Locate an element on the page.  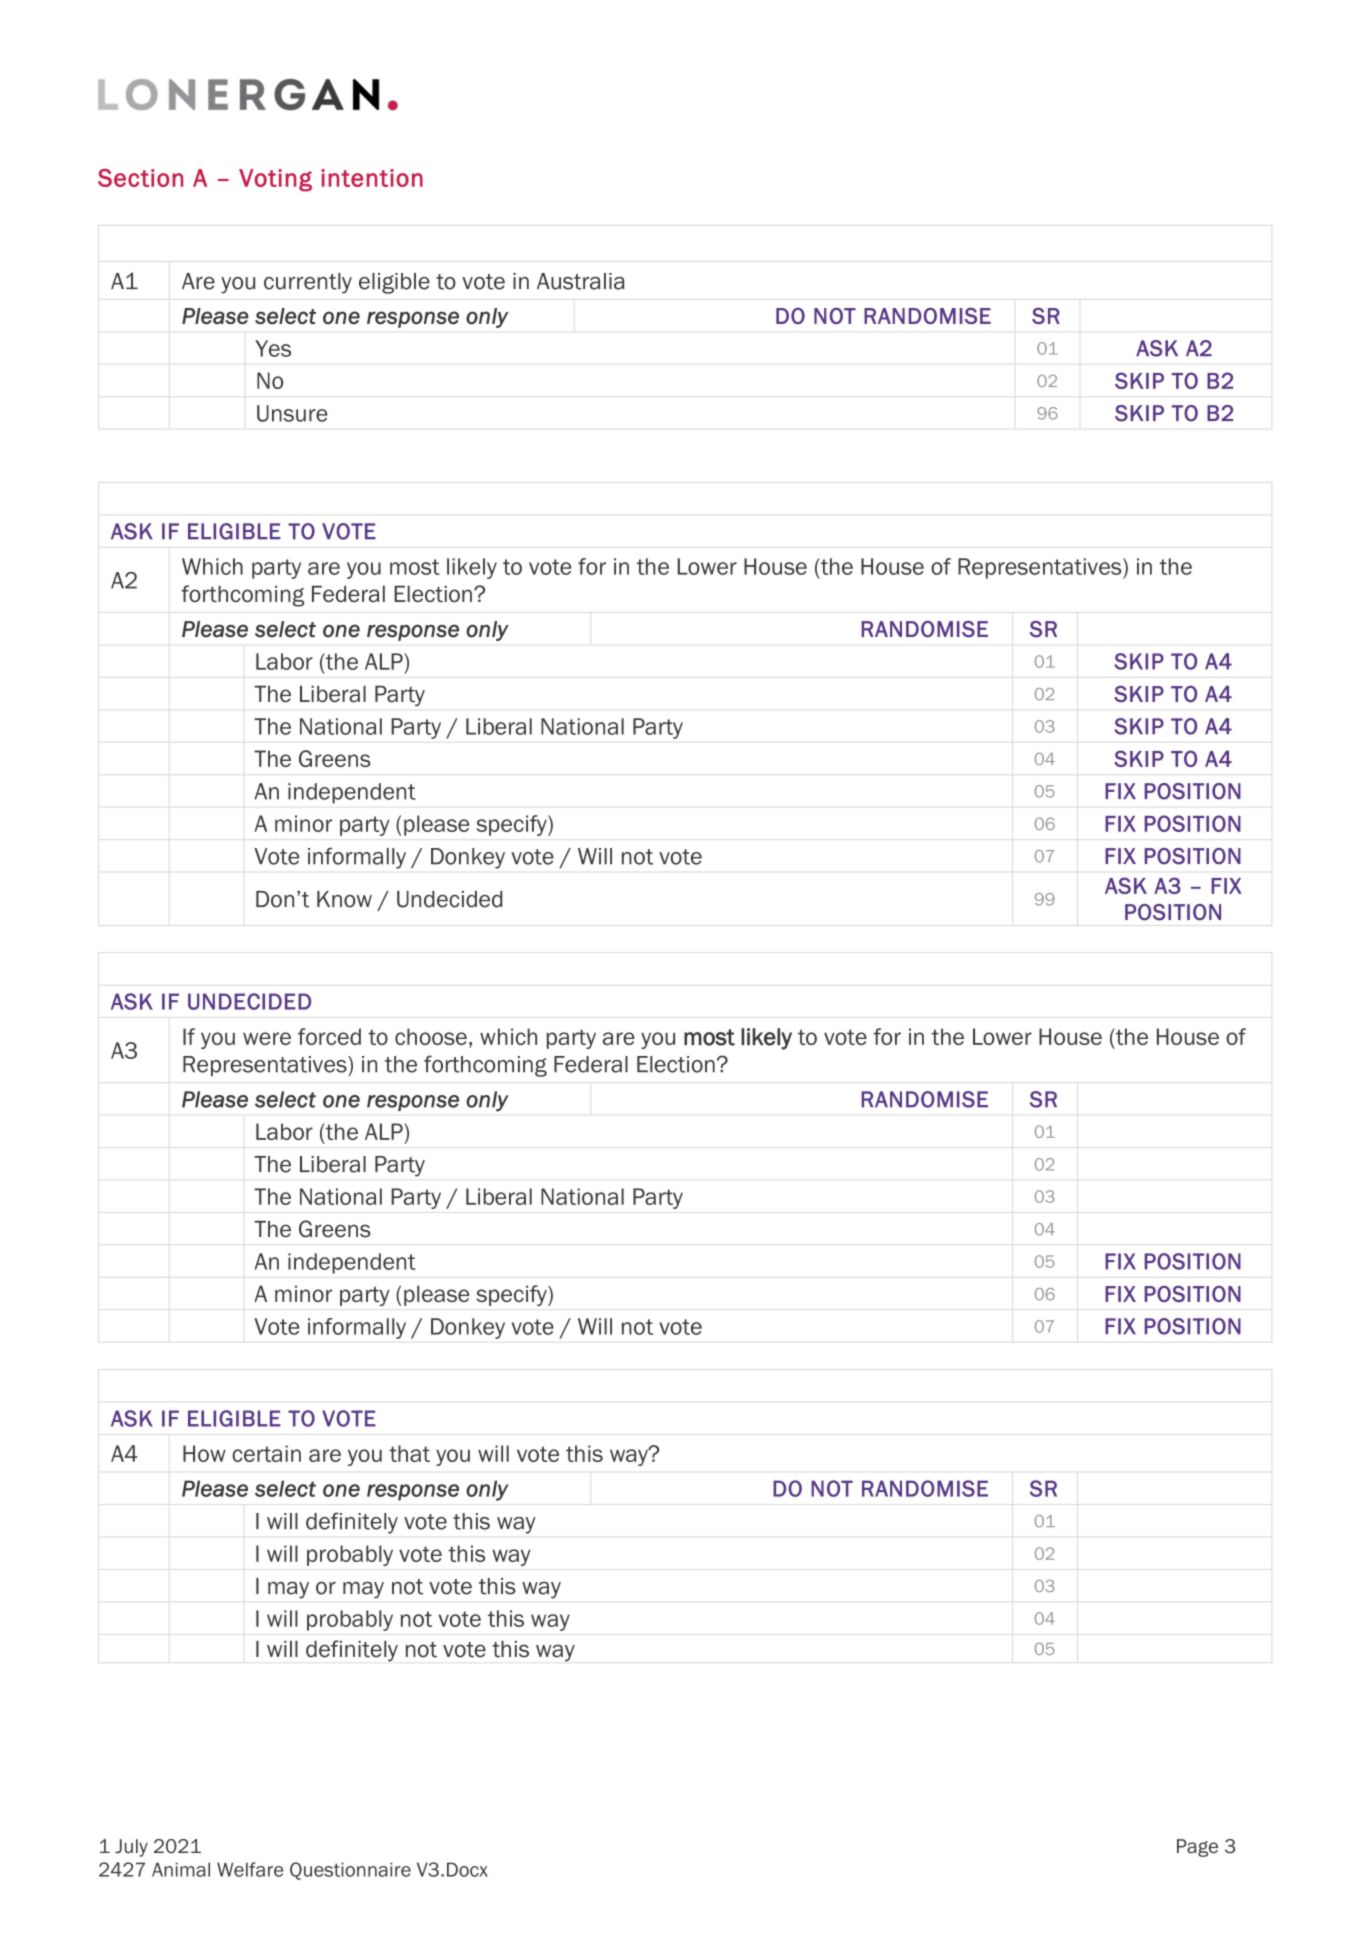
intention is located at coordinates (372, 178).
